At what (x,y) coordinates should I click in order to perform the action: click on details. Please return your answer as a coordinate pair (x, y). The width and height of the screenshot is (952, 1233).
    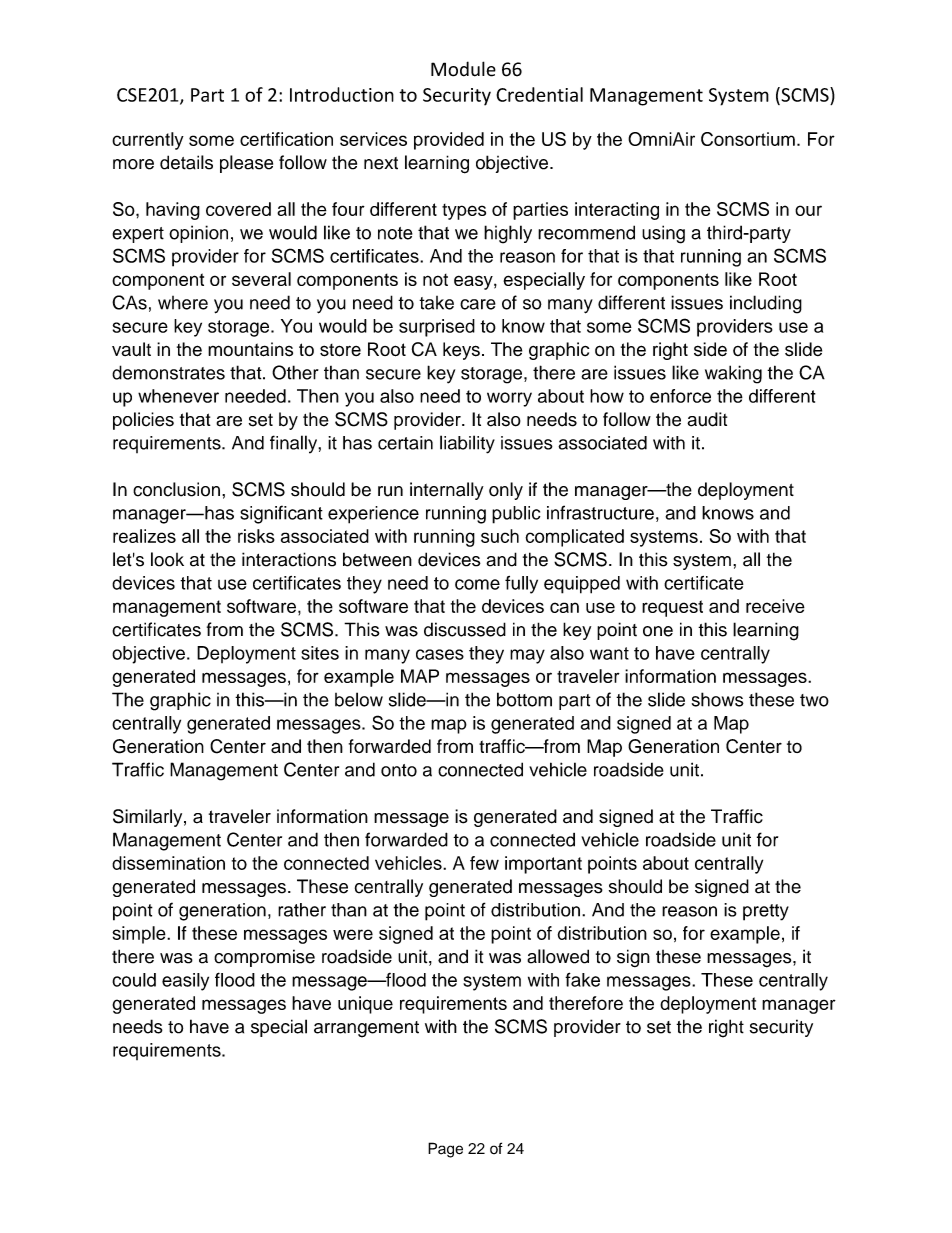
    Looking at the image, I should click on (186, 162).
